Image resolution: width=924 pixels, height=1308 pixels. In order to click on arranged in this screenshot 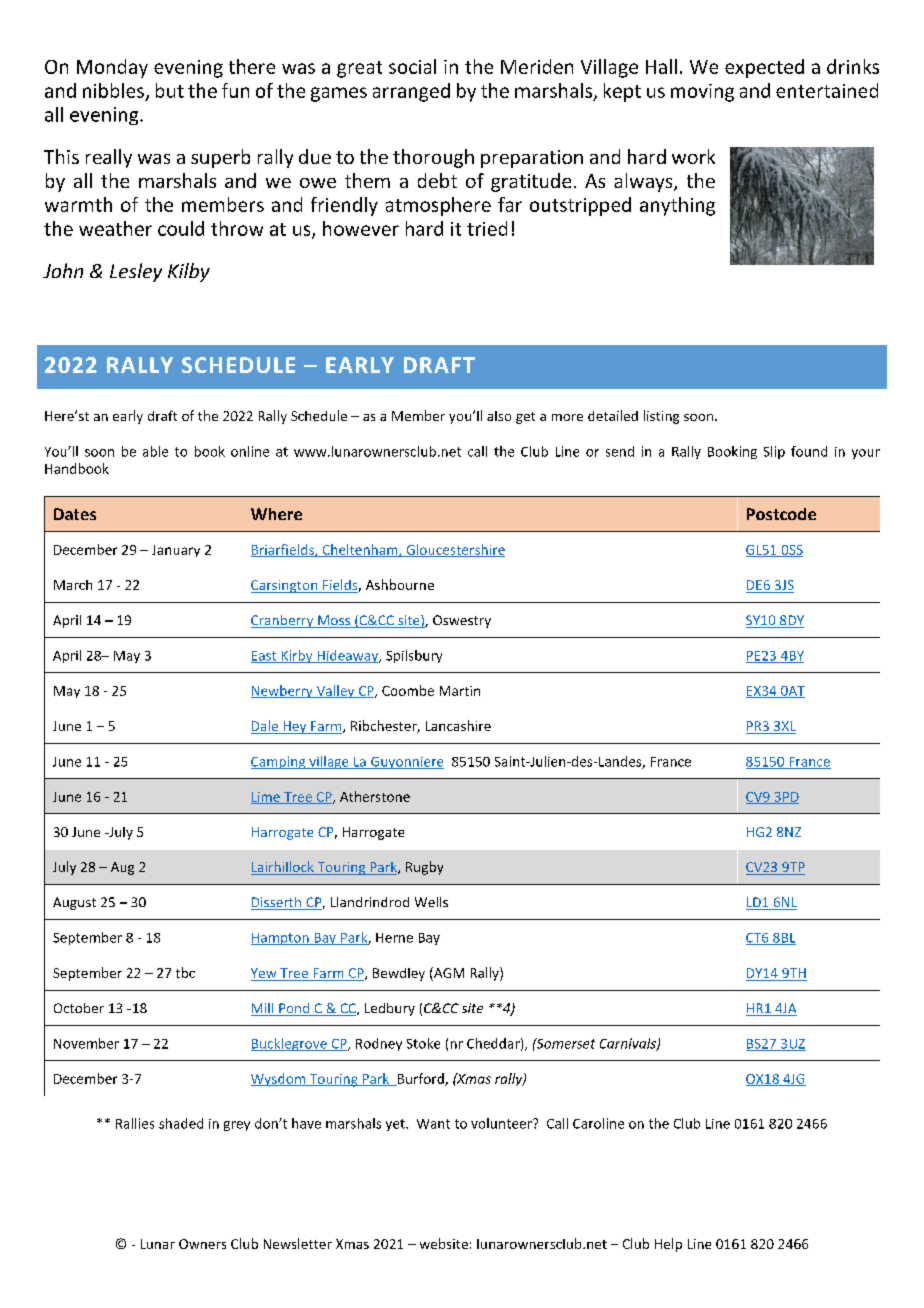, I will do `click(411, 92)`.
